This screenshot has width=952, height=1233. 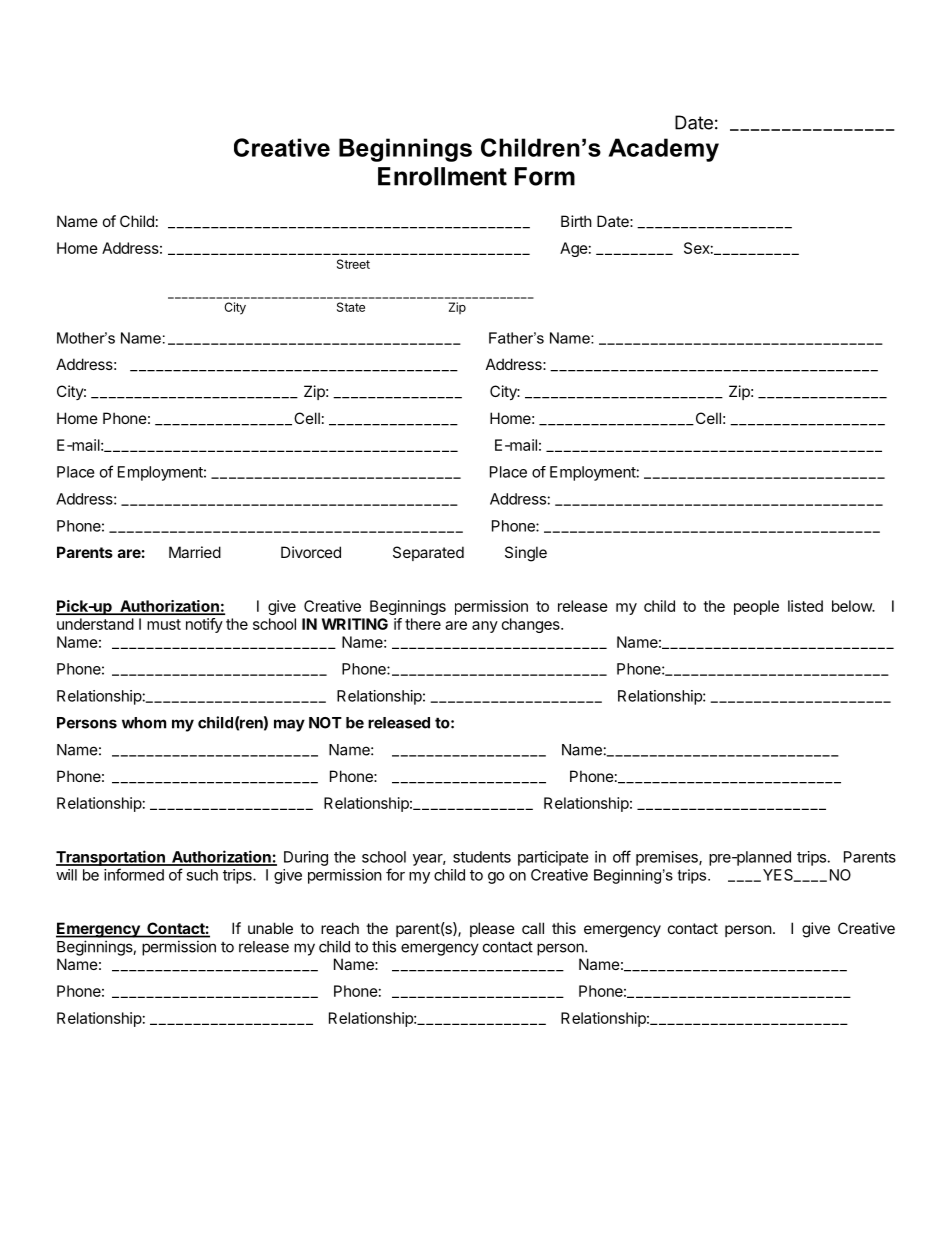 I want to click on Academy, so click(x=663, y=150).
